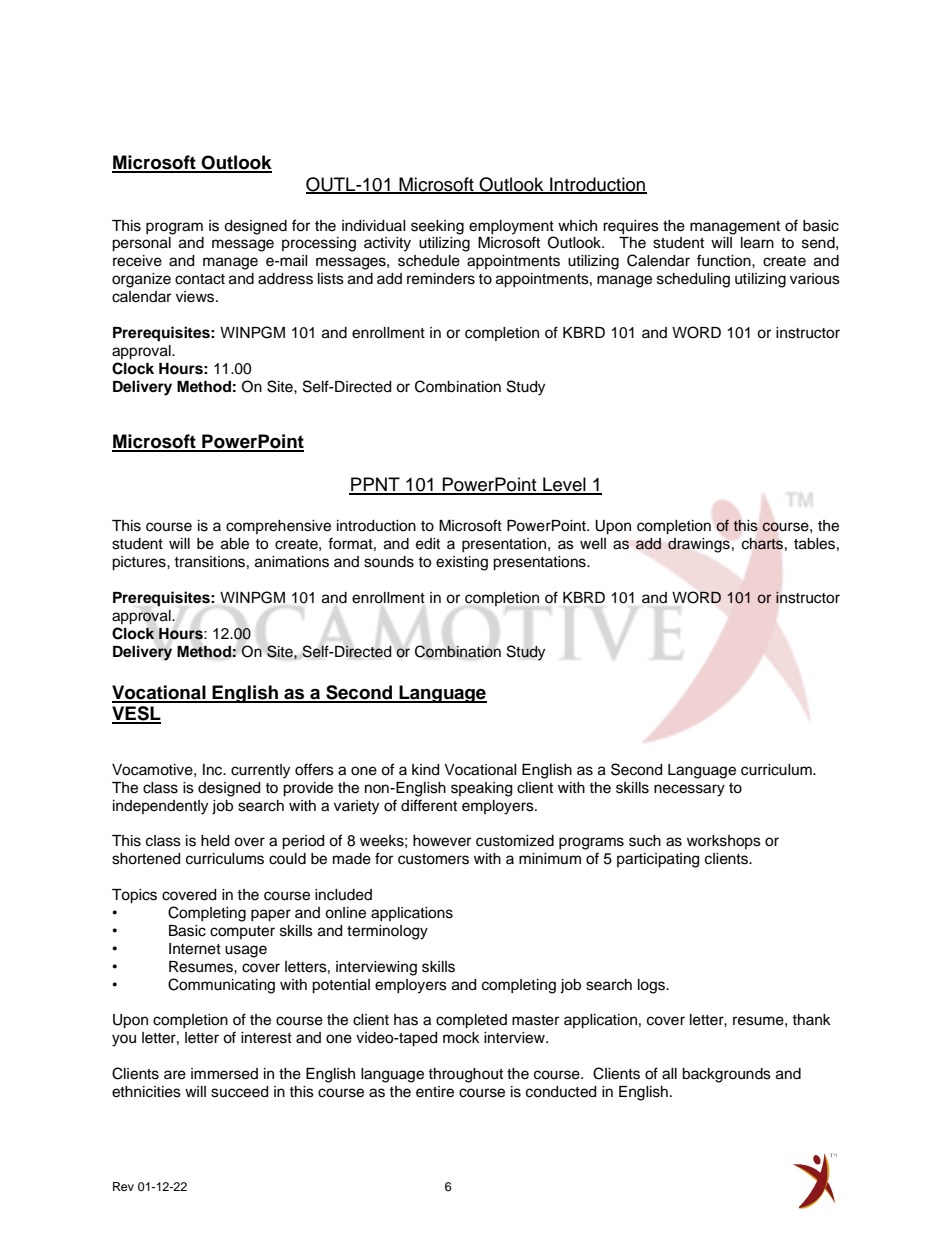  Describe the element at coordinates (725, 260) in the page. I see `function` at that location.
